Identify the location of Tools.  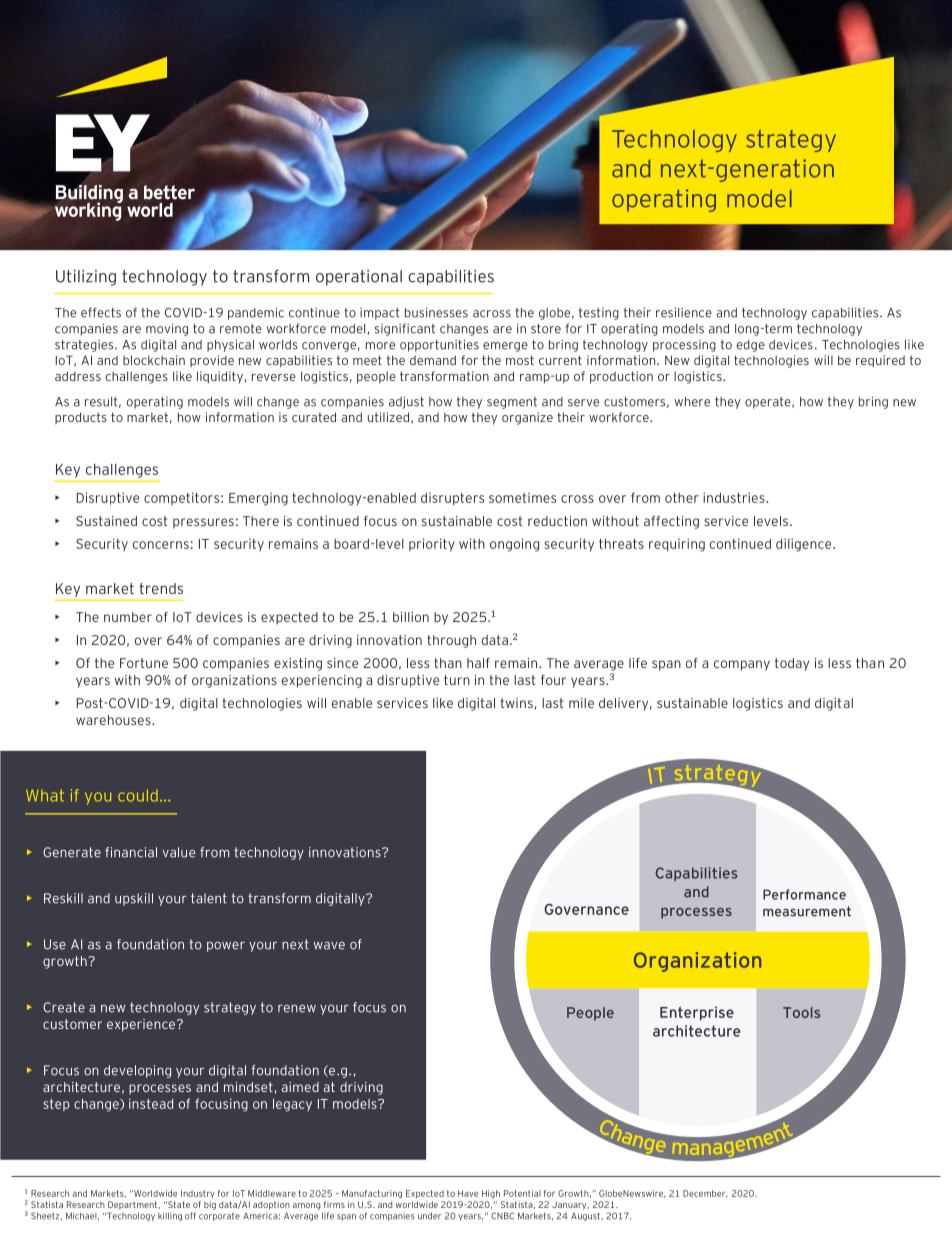
(801, 1012).
